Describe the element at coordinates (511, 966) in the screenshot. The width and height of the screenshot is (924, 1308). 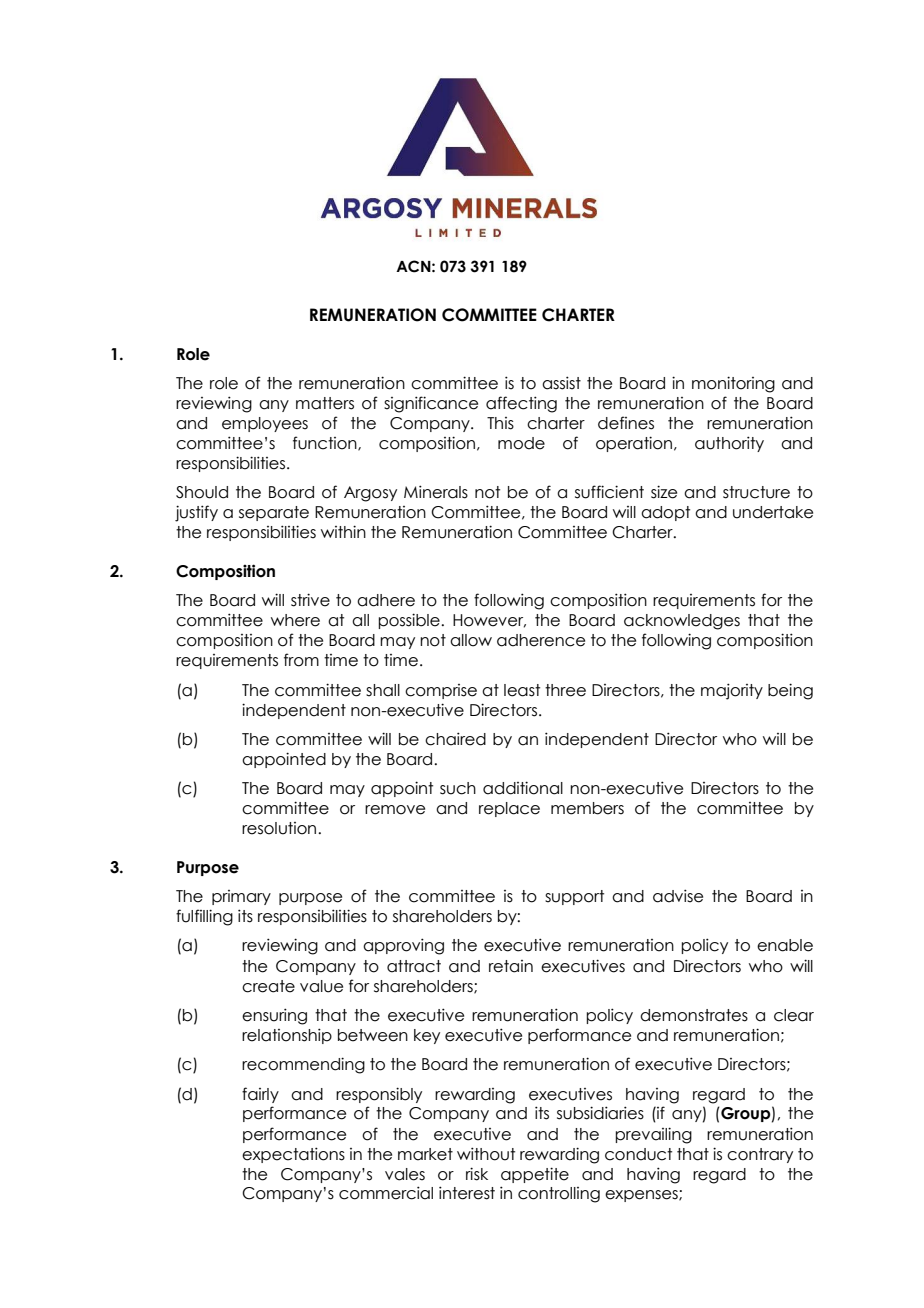
I see `retain` at that location.
